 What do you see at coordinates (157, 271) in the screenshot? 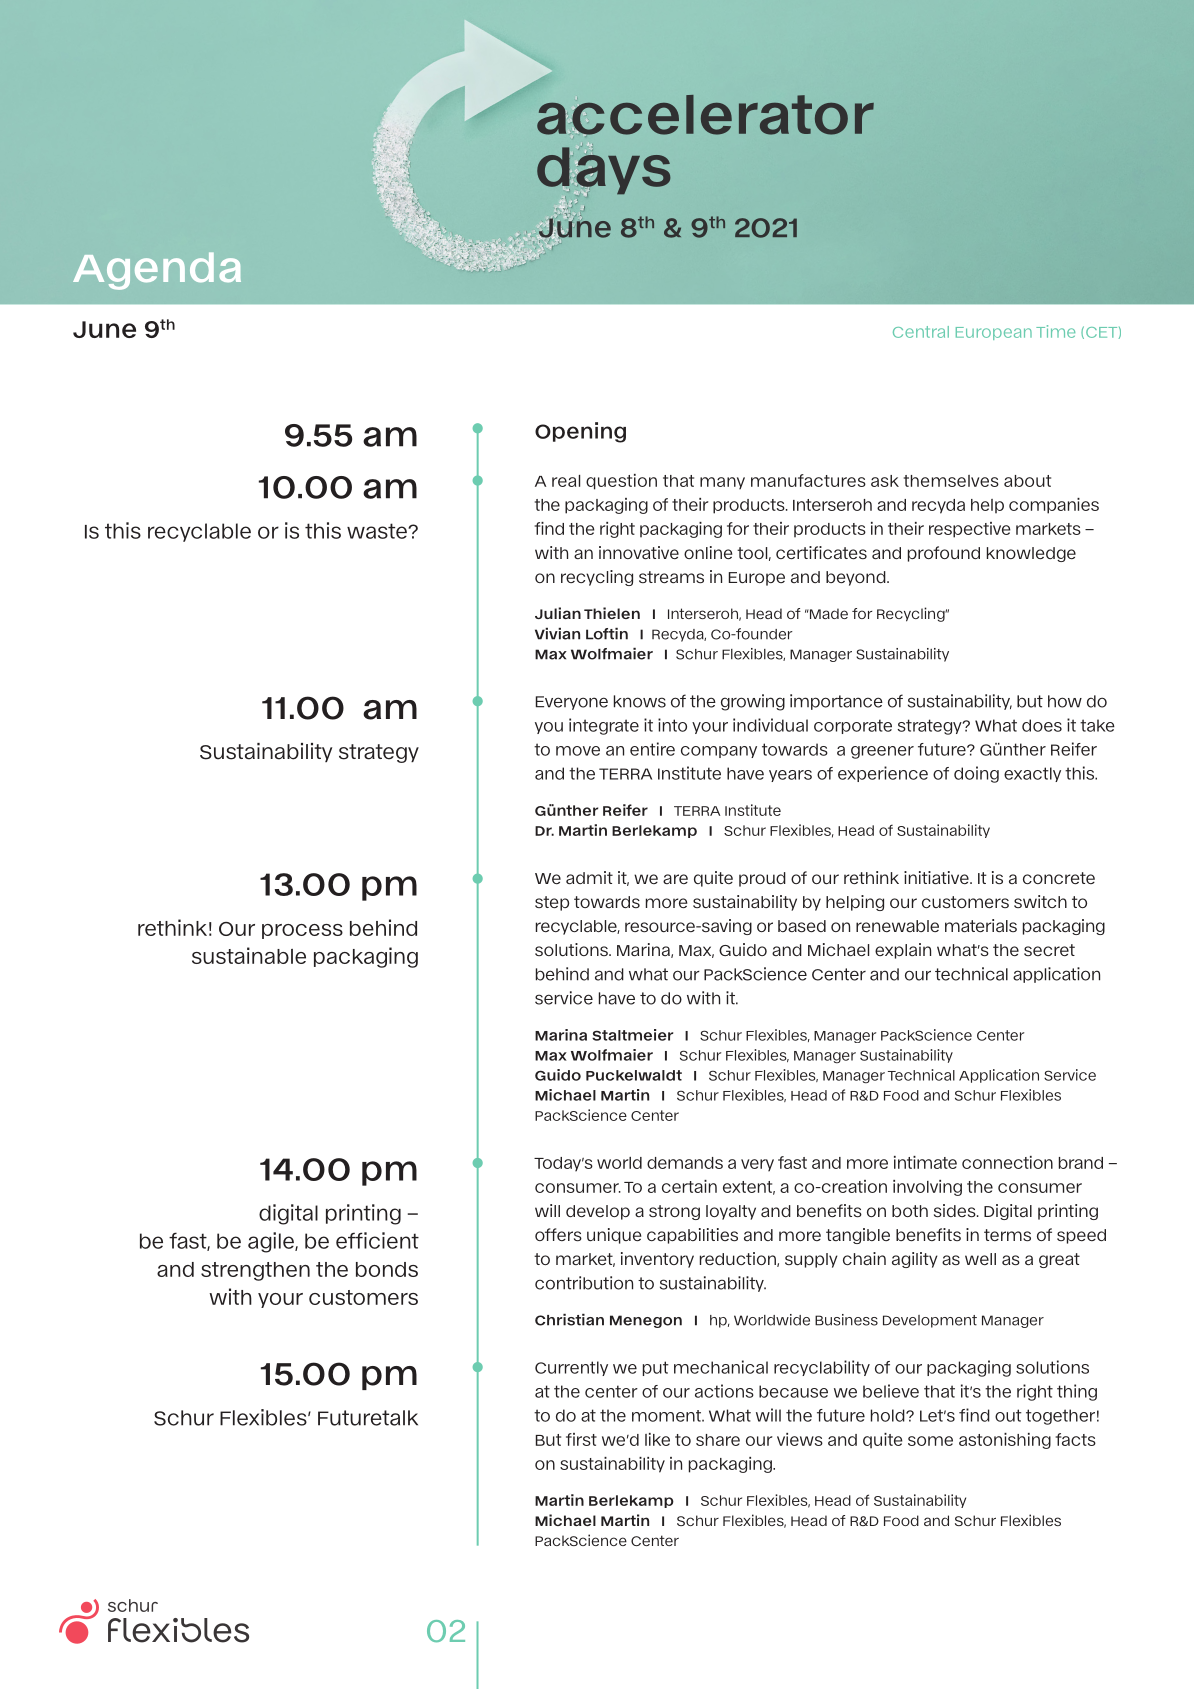
I see `Agenda` at bounding box center [157, 271].
